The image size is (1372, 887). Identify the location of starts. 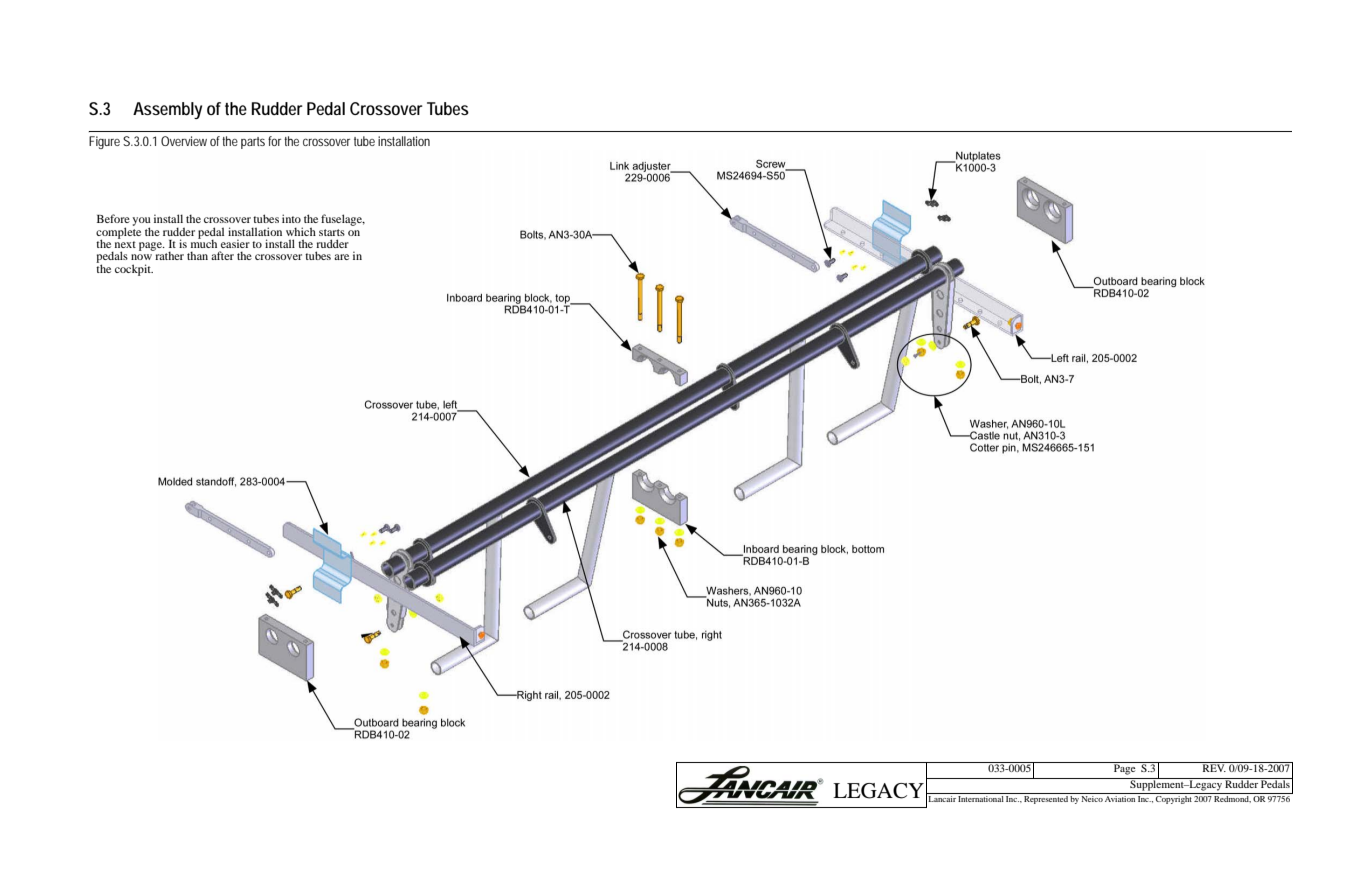
(332, 232).
